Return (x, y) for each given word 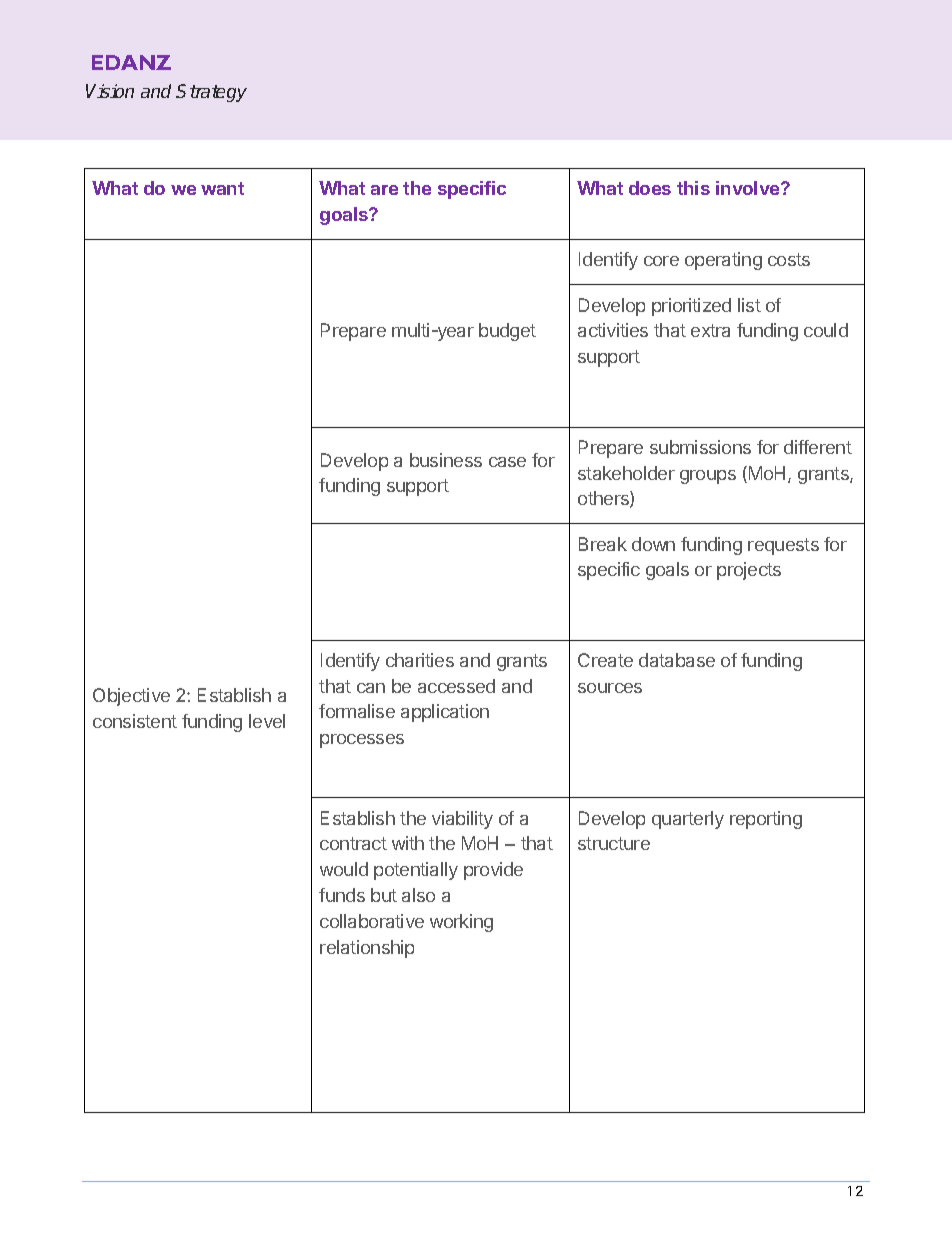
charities (420, 660)
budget (507, 332)
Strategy (211, 93)
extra (710, 330)
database (677, 660)
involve (749, 188)
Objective (131, 697)
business (446, 460)
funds (342, 895)
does (650, 188)
